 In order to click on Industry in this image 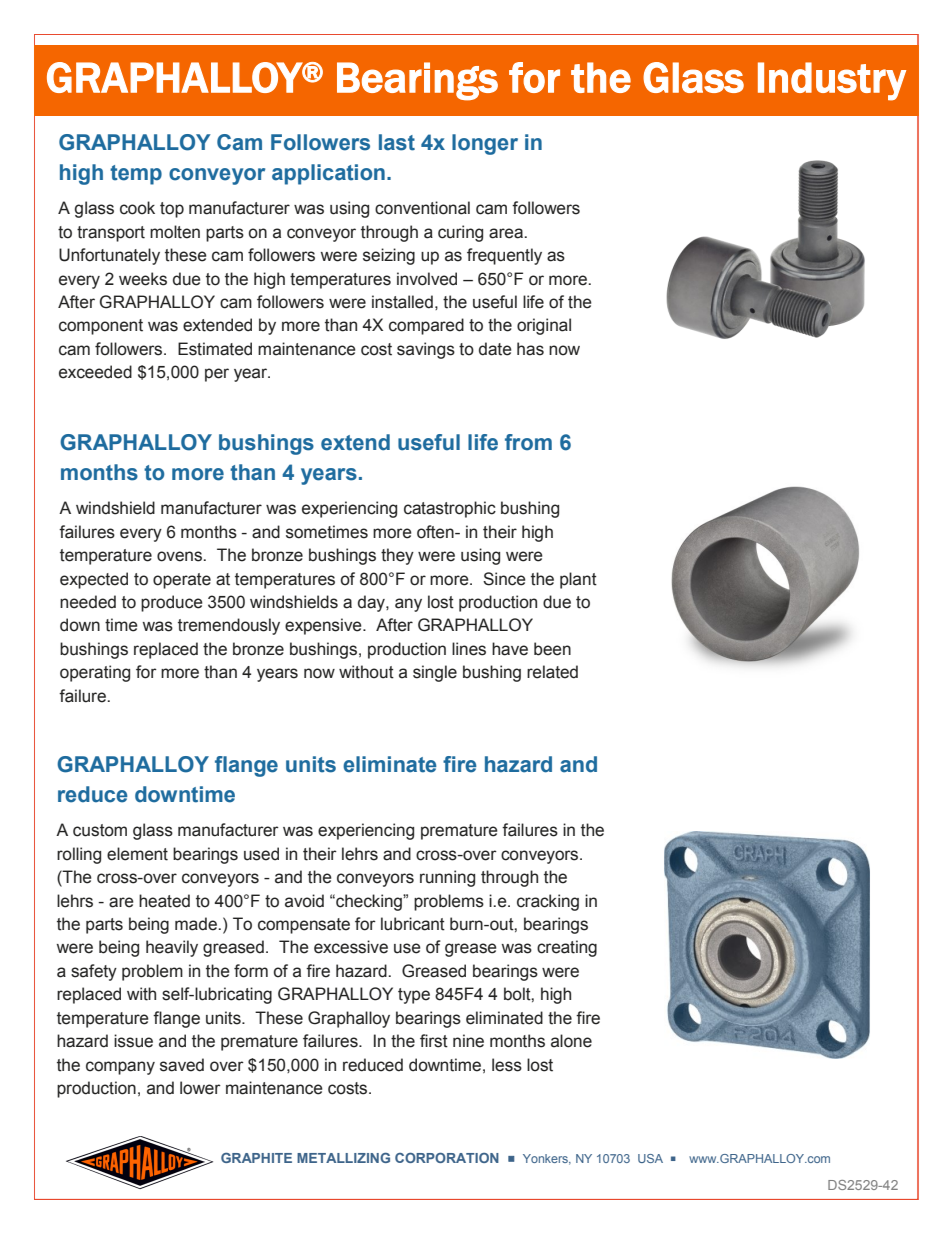, I will do `click(832, 81)`.
